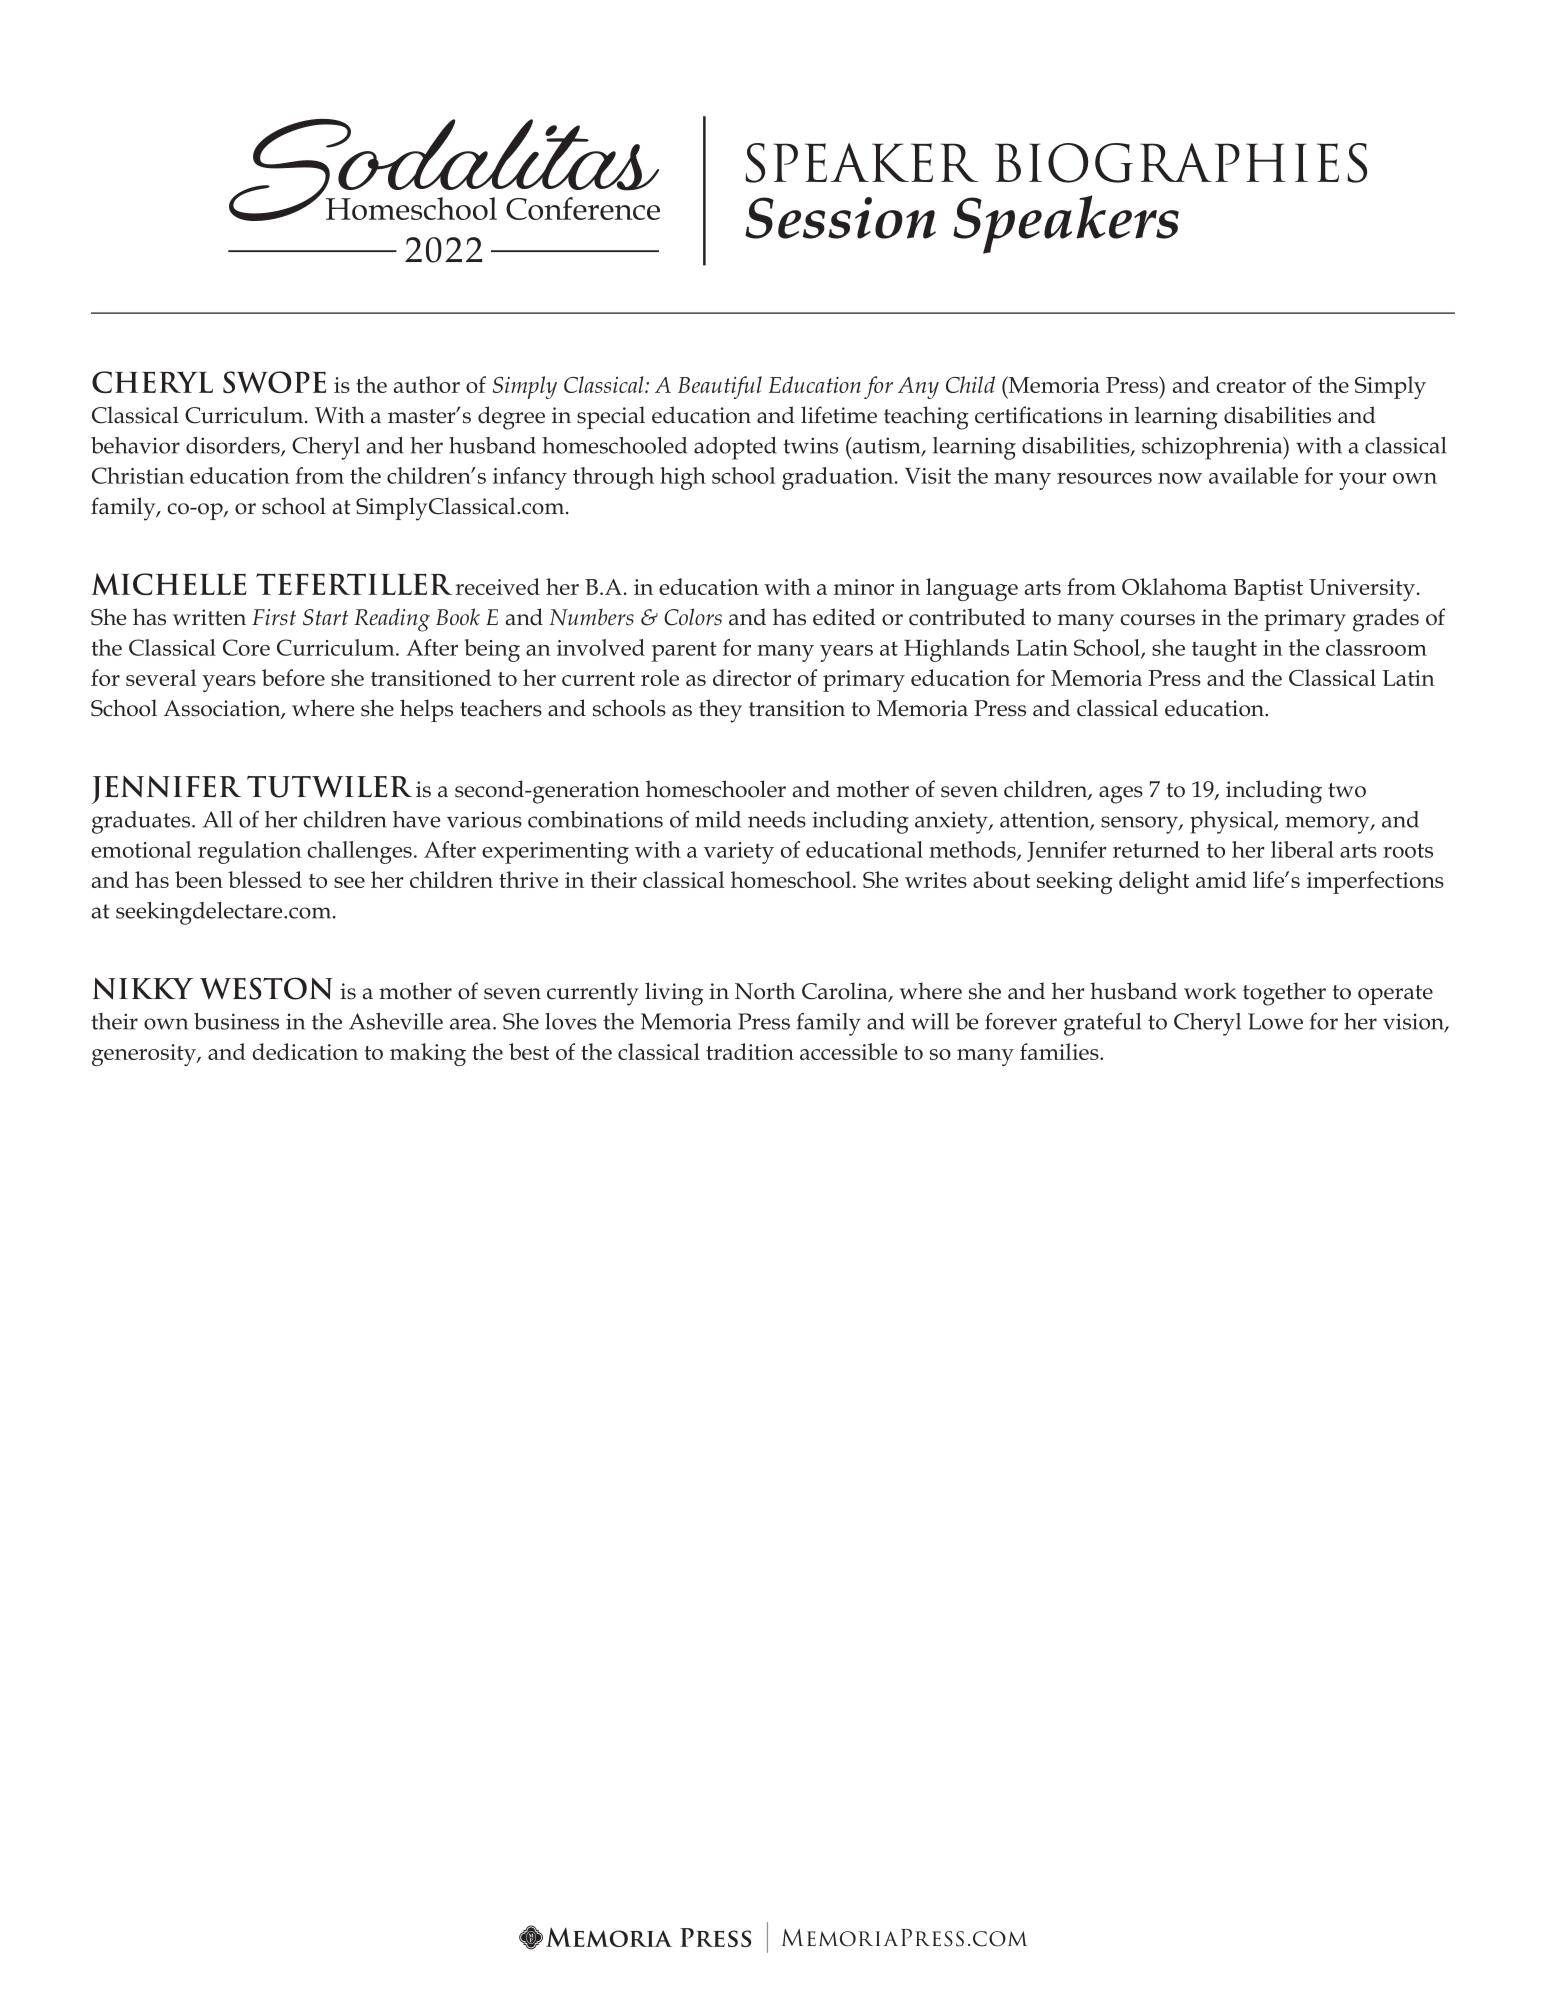 The image size is (1546, 2001). I want to click on Baptist, so click(1268, 590).
